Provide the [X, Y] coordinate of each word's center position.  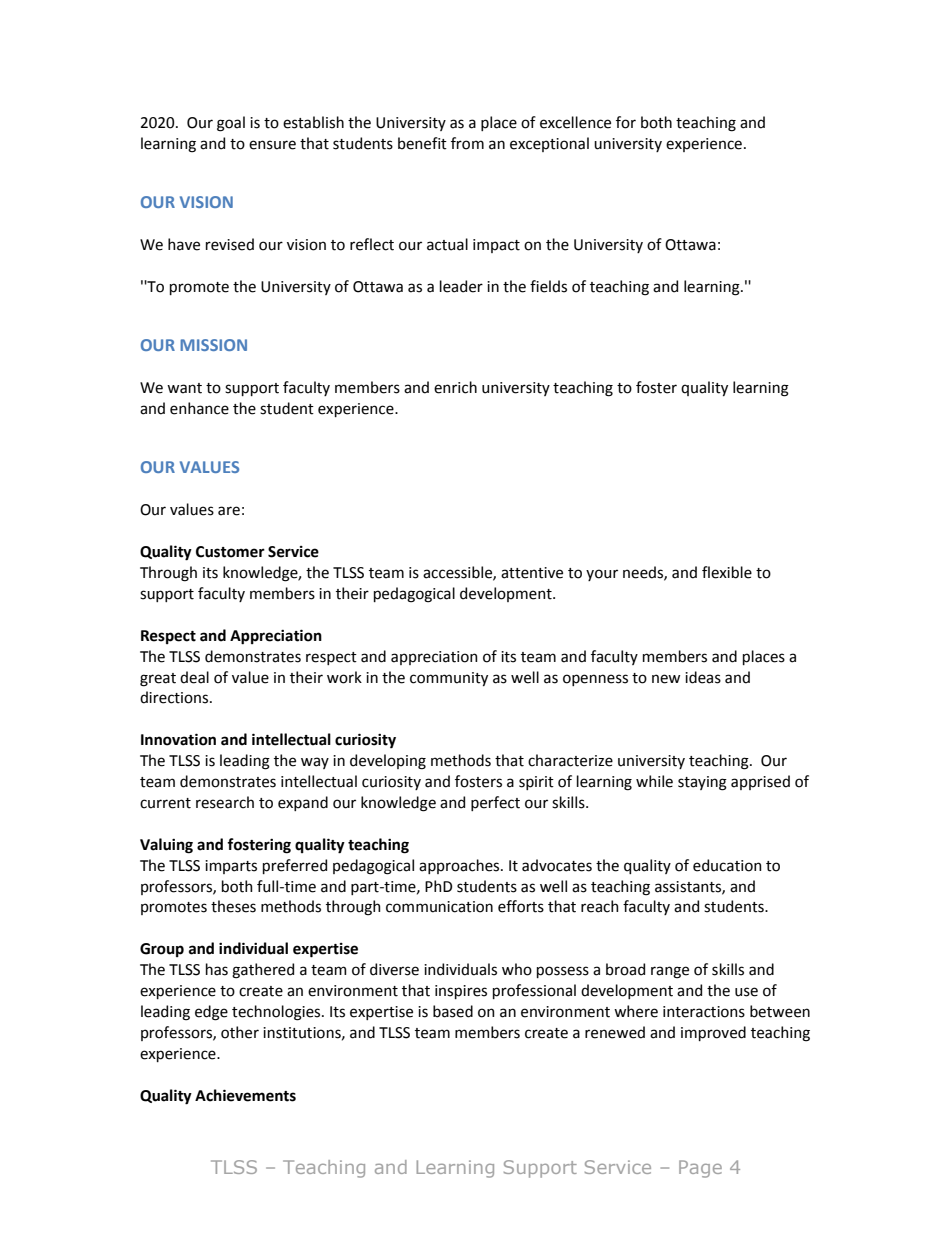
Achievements [245, 1095]
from [467, 143]
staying [702, 783]
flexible [727, 572]
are [229, 511]
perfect [495, 803]
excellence [575, 122]
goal [231, 124]
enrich [455, 387]
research [225, 802]
